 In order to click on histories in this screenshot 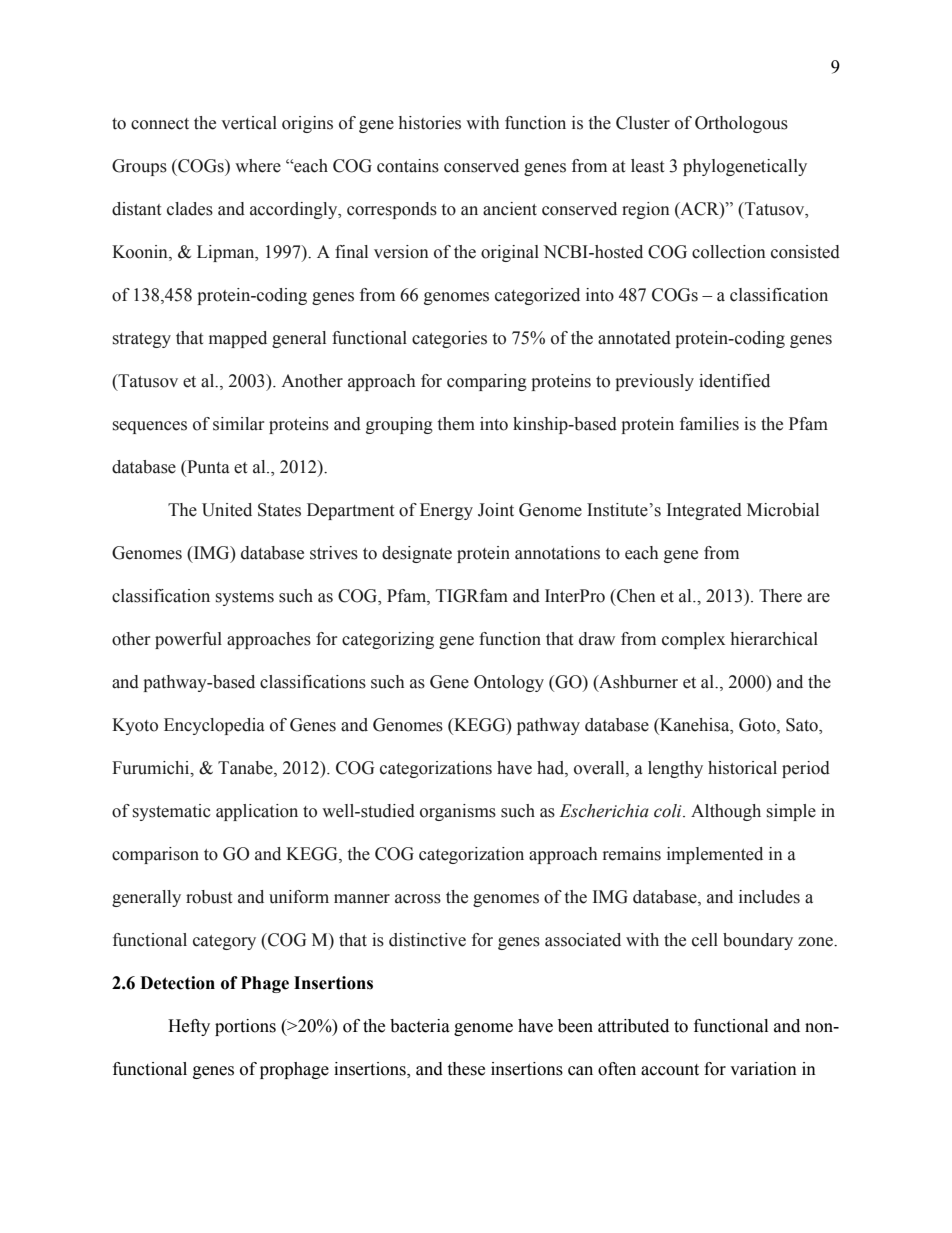, I will do `click(430, 123)`.
